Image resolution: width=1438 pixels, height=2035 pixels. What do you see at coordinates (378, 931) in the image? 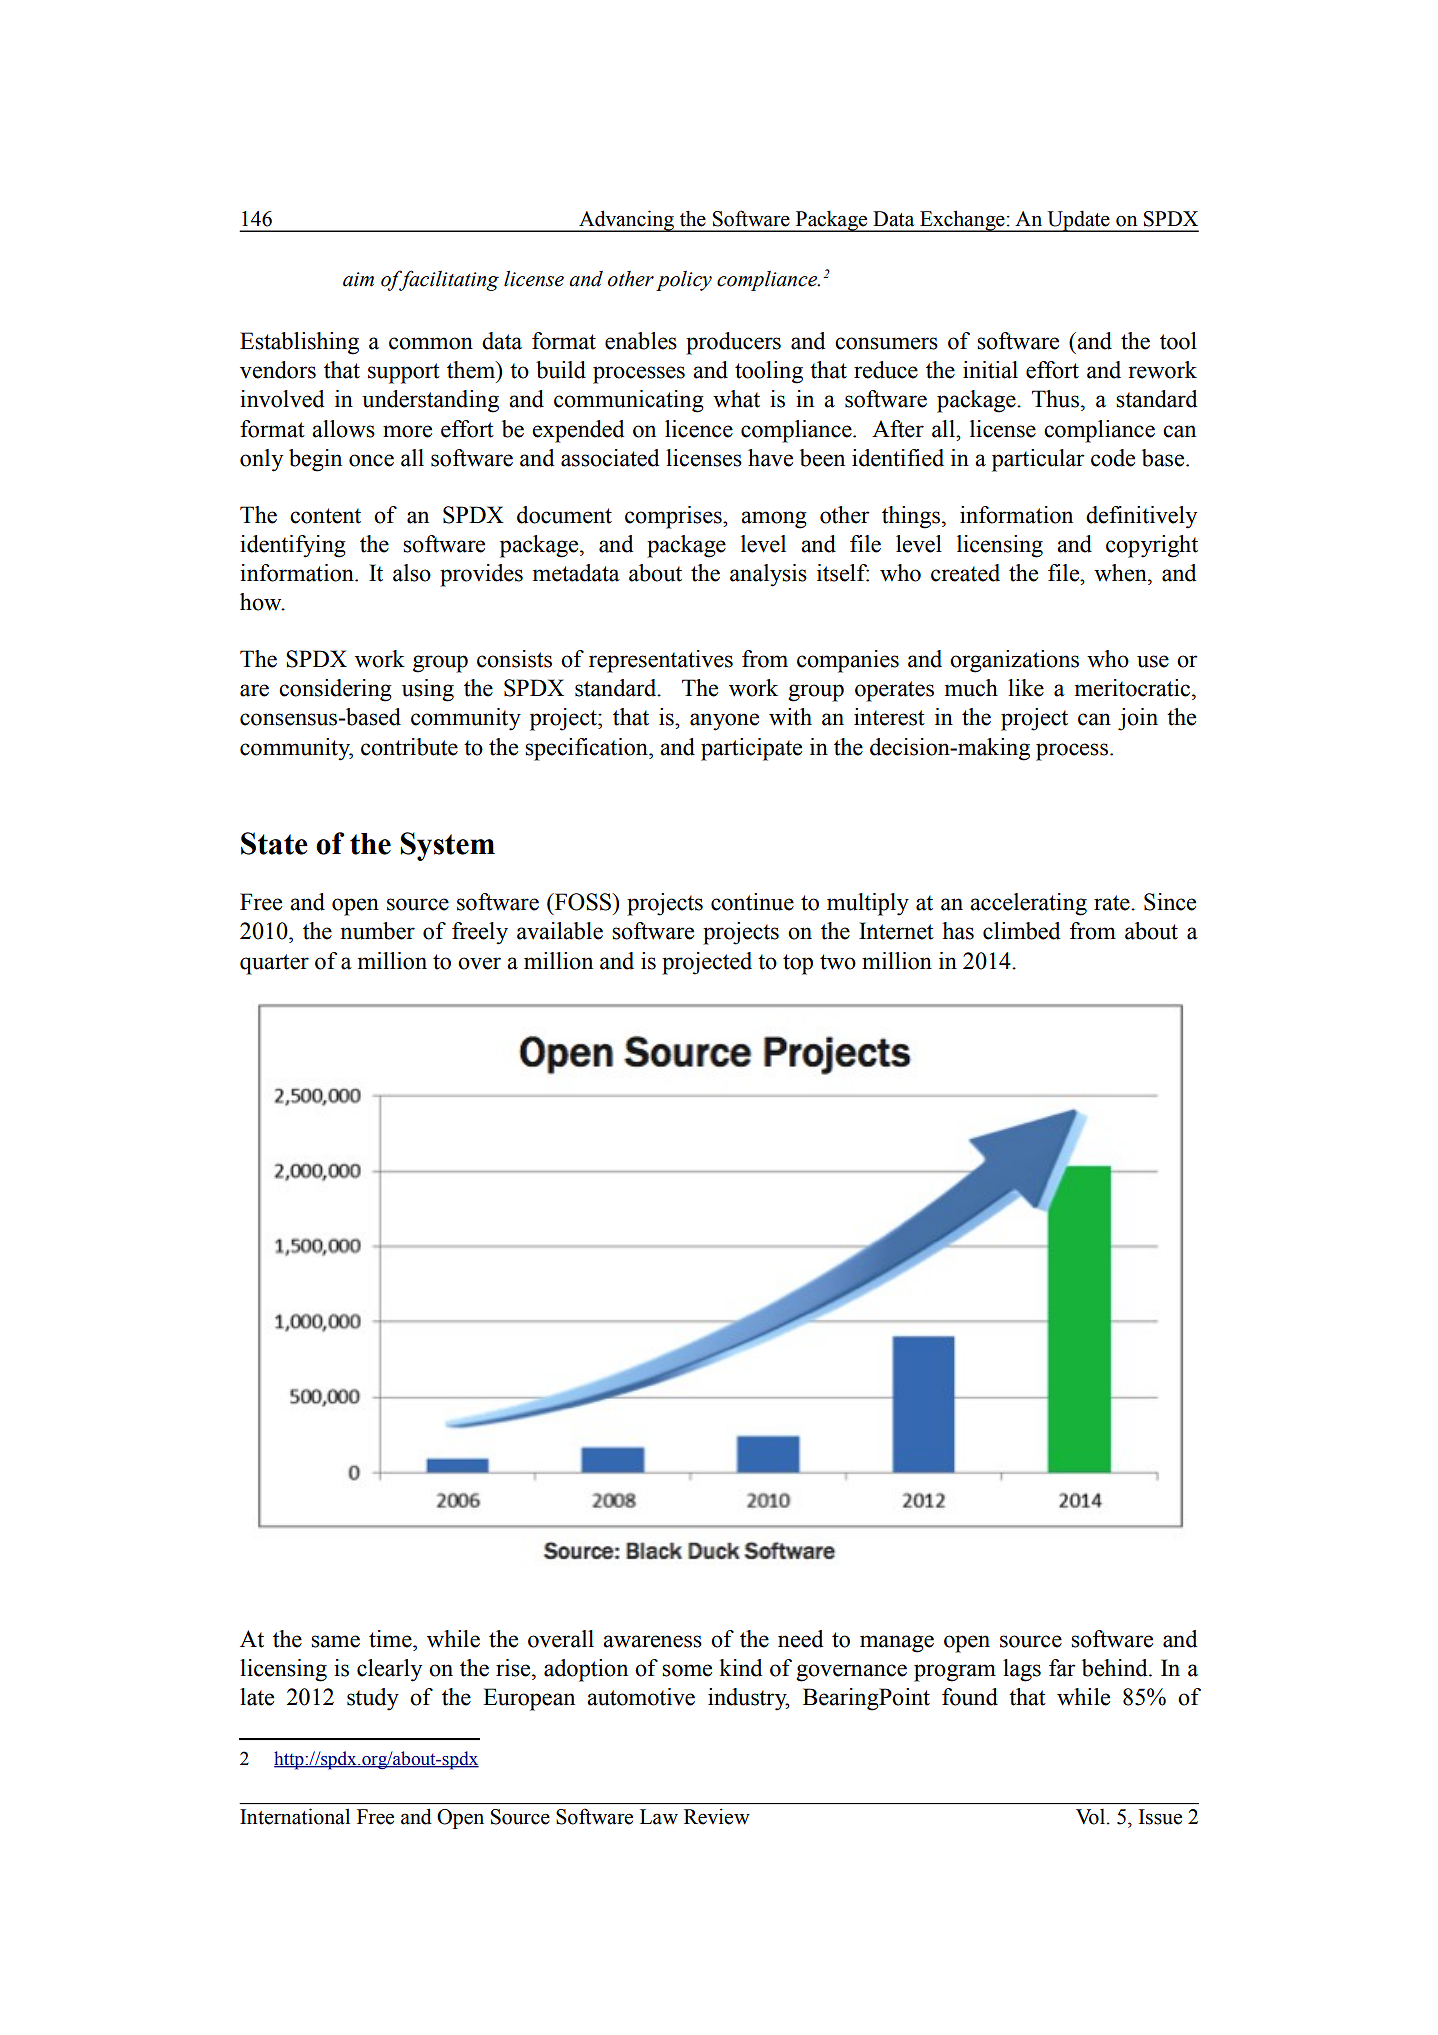
I see `number` at bounding box center [378, 931].
